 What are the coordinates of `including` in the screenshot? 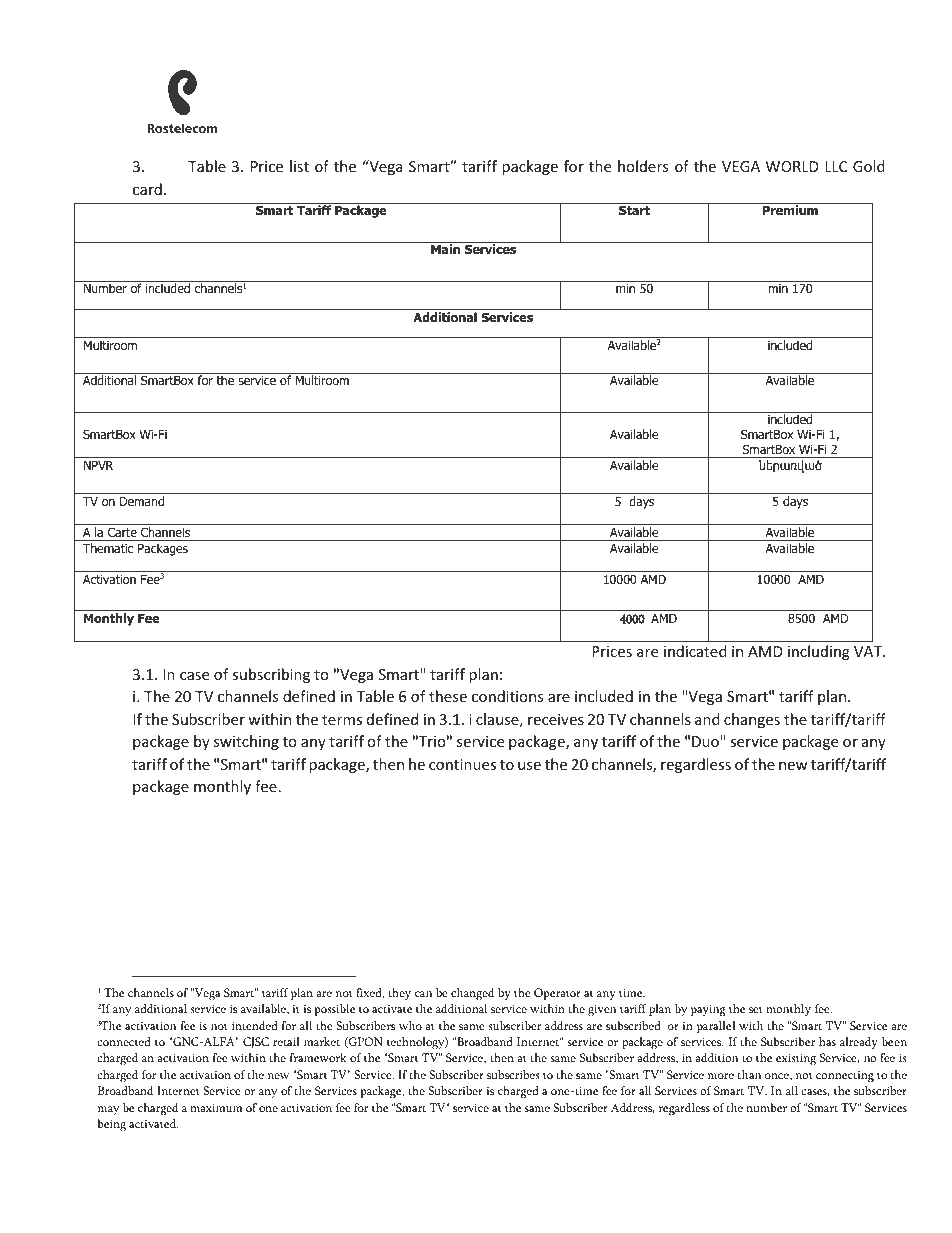 It's located at (819, 652).
